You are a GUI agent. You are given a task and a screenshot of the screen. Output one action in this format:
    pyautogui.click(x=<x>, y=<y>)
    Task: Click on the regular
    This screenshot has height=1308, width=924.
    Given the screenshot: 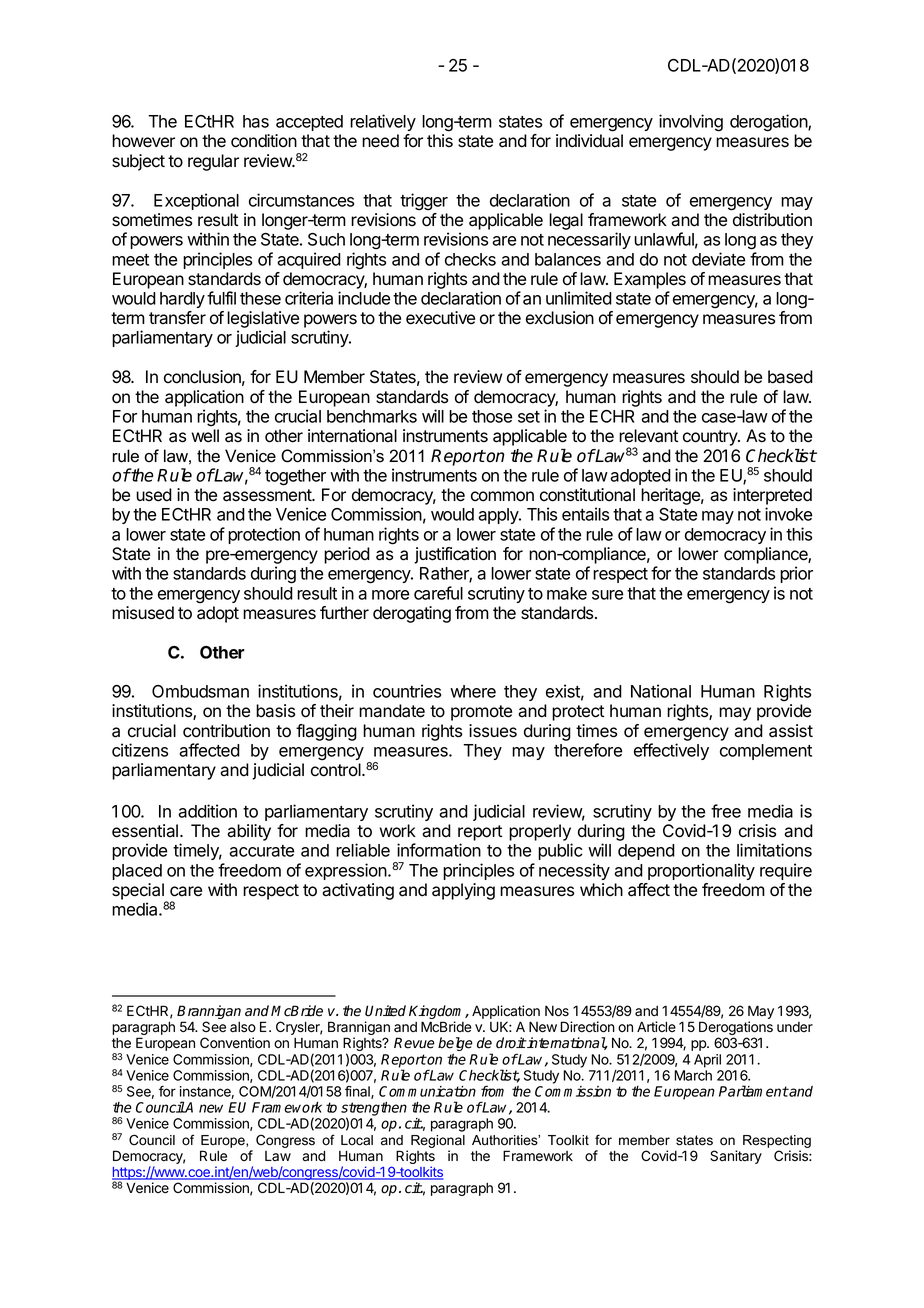 What is the action you would take?
    pyautogui.click(x=213, y=162)
